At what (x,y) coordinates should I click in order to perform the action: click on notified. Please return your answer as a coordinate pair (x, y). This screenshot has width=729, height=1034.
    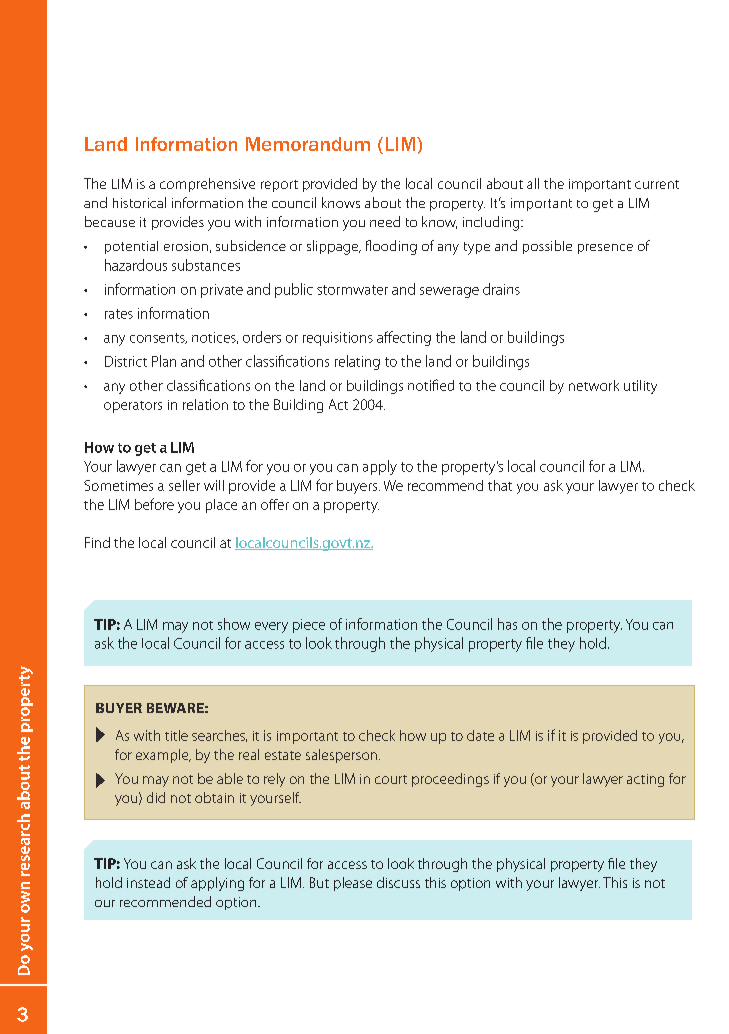
    Looking at the image, I should click on (431, 385).
